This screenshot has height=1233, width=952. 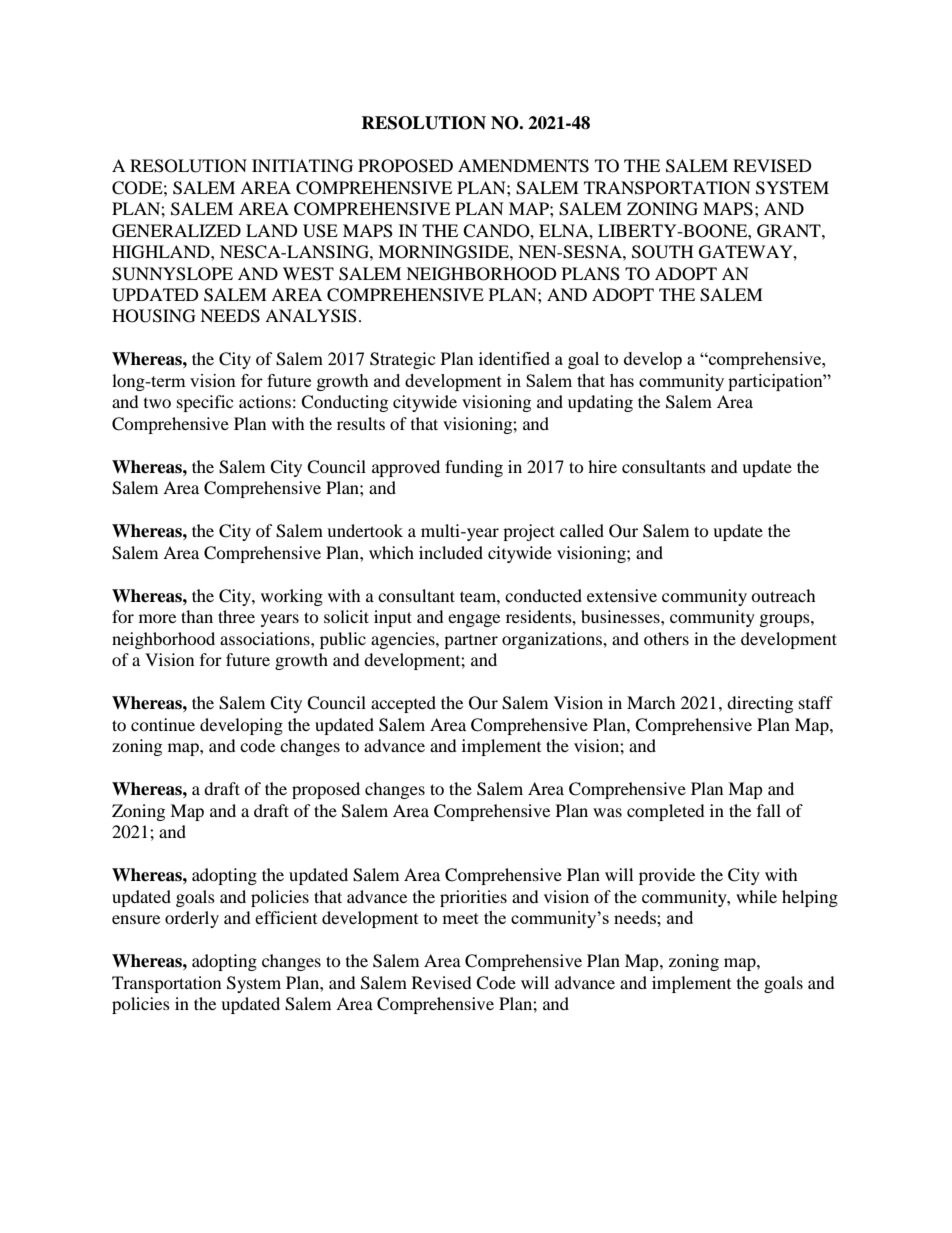 I want to click on included, so click(x=451, y=552).
